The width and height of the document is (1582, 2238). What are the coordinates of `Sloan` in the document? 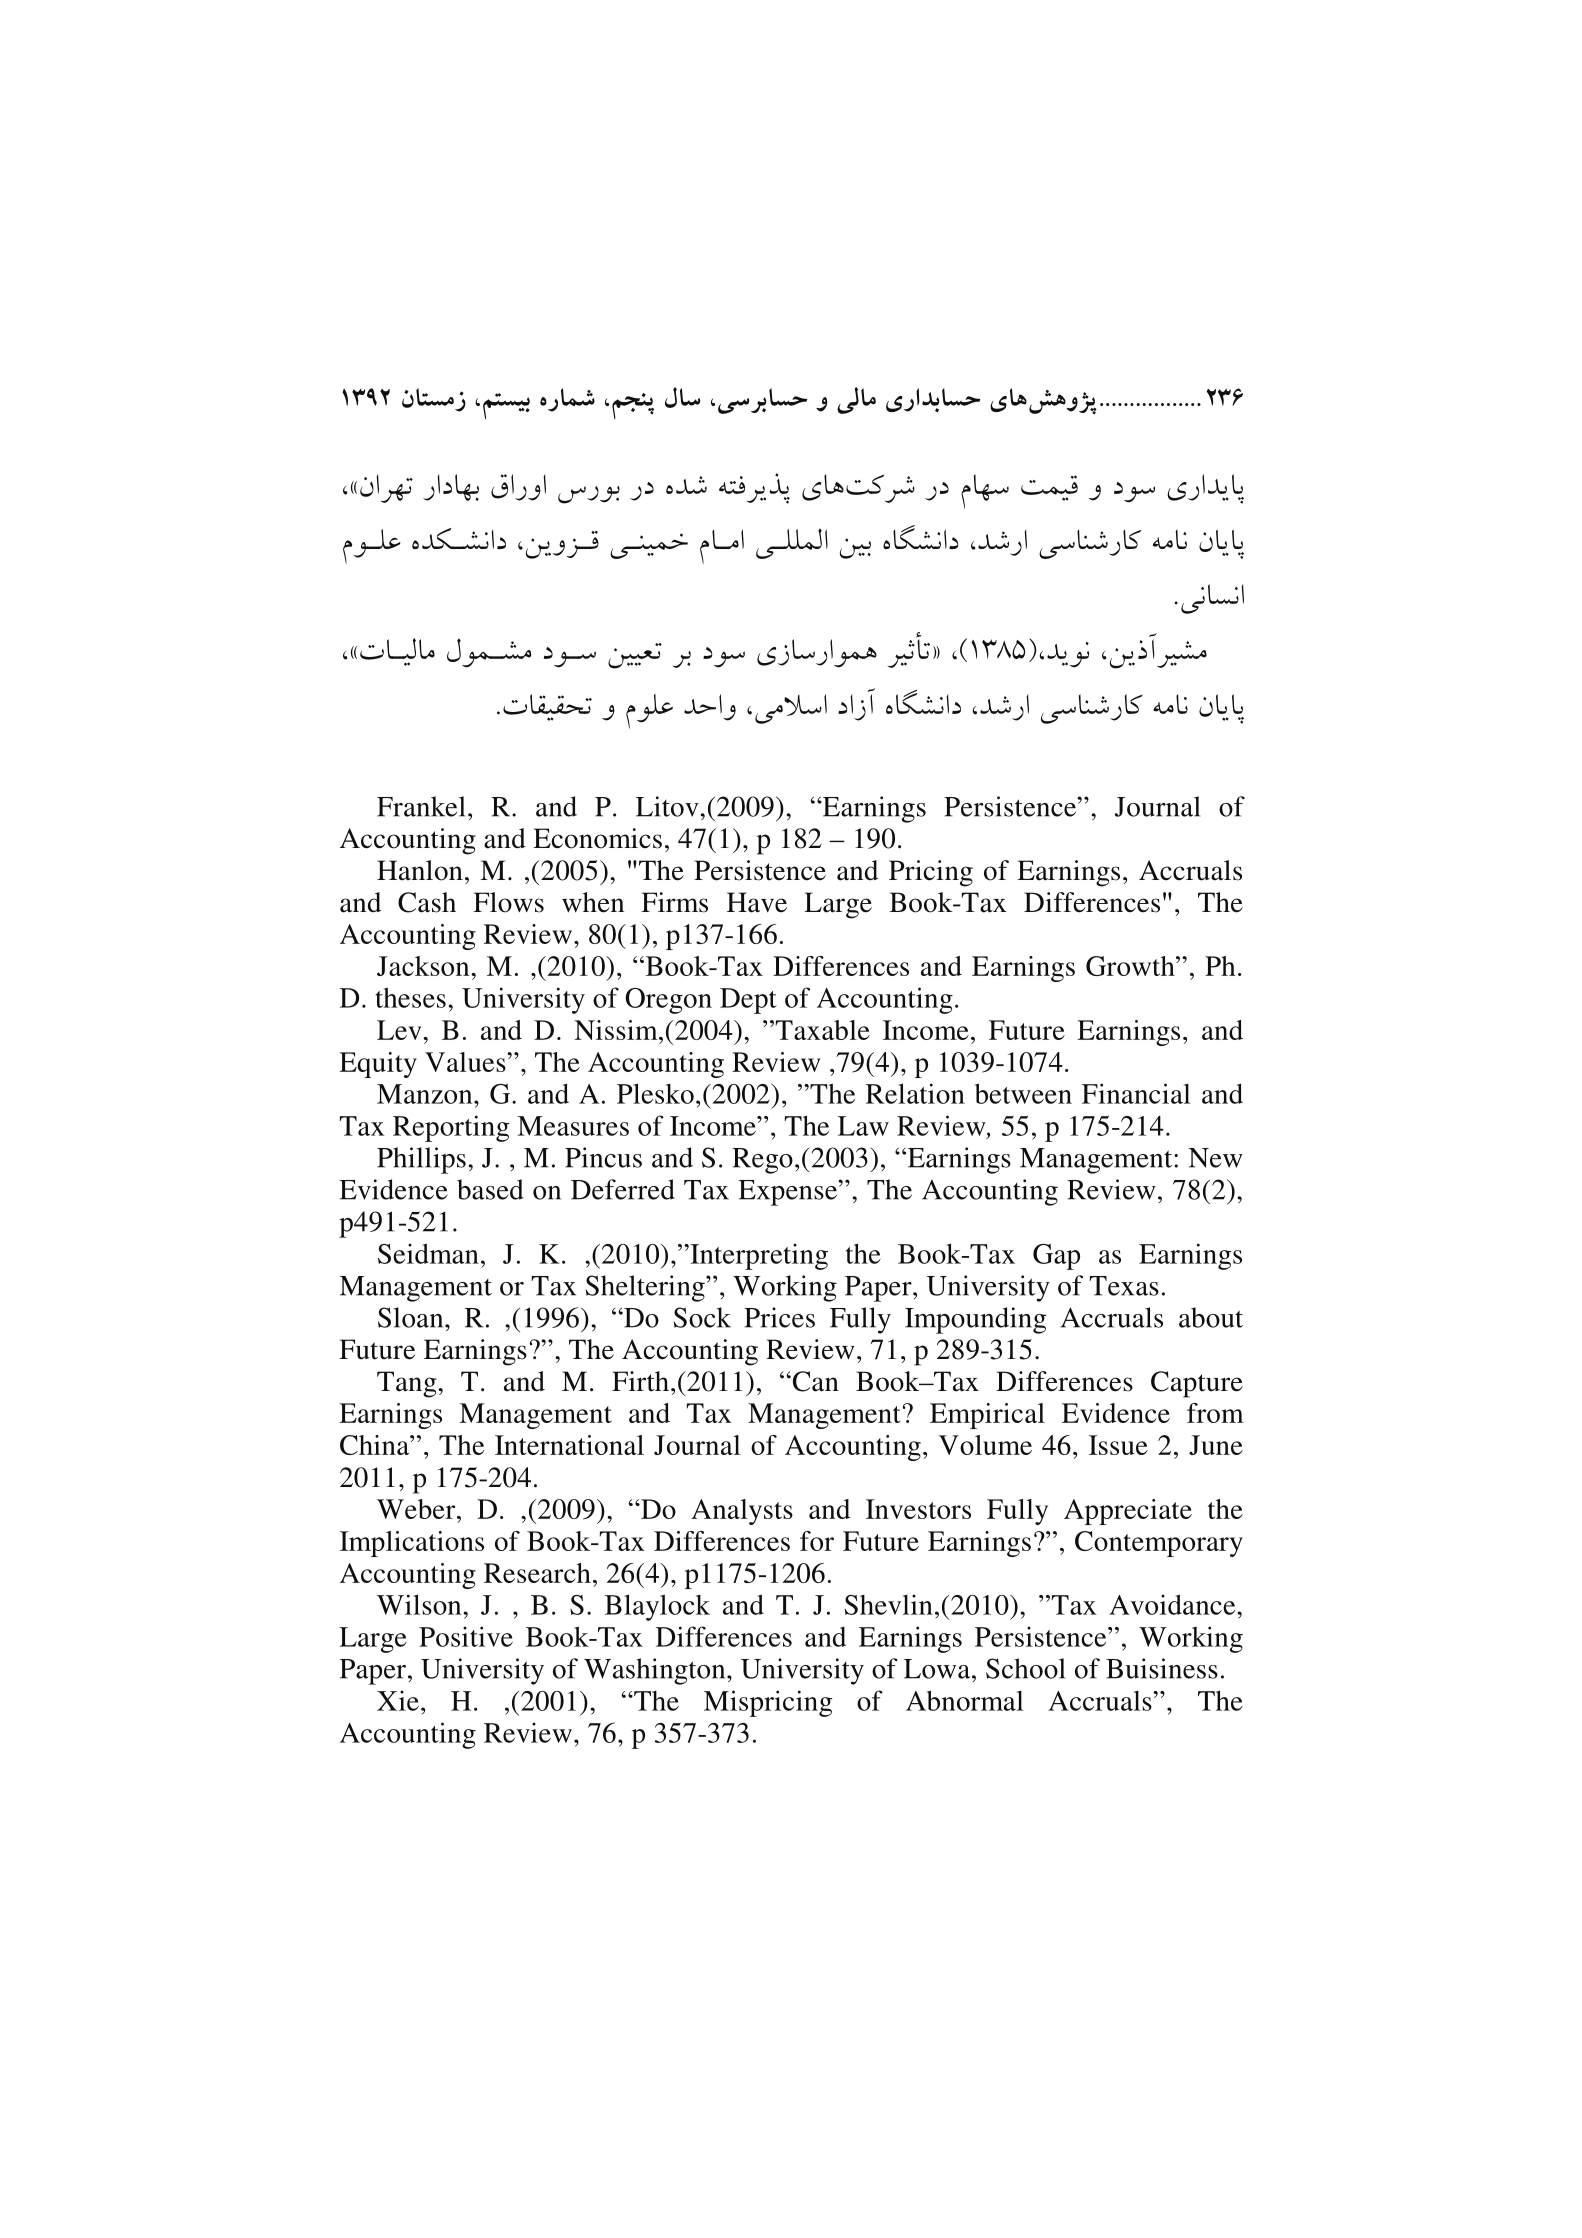 It's located at (412, 1317).
